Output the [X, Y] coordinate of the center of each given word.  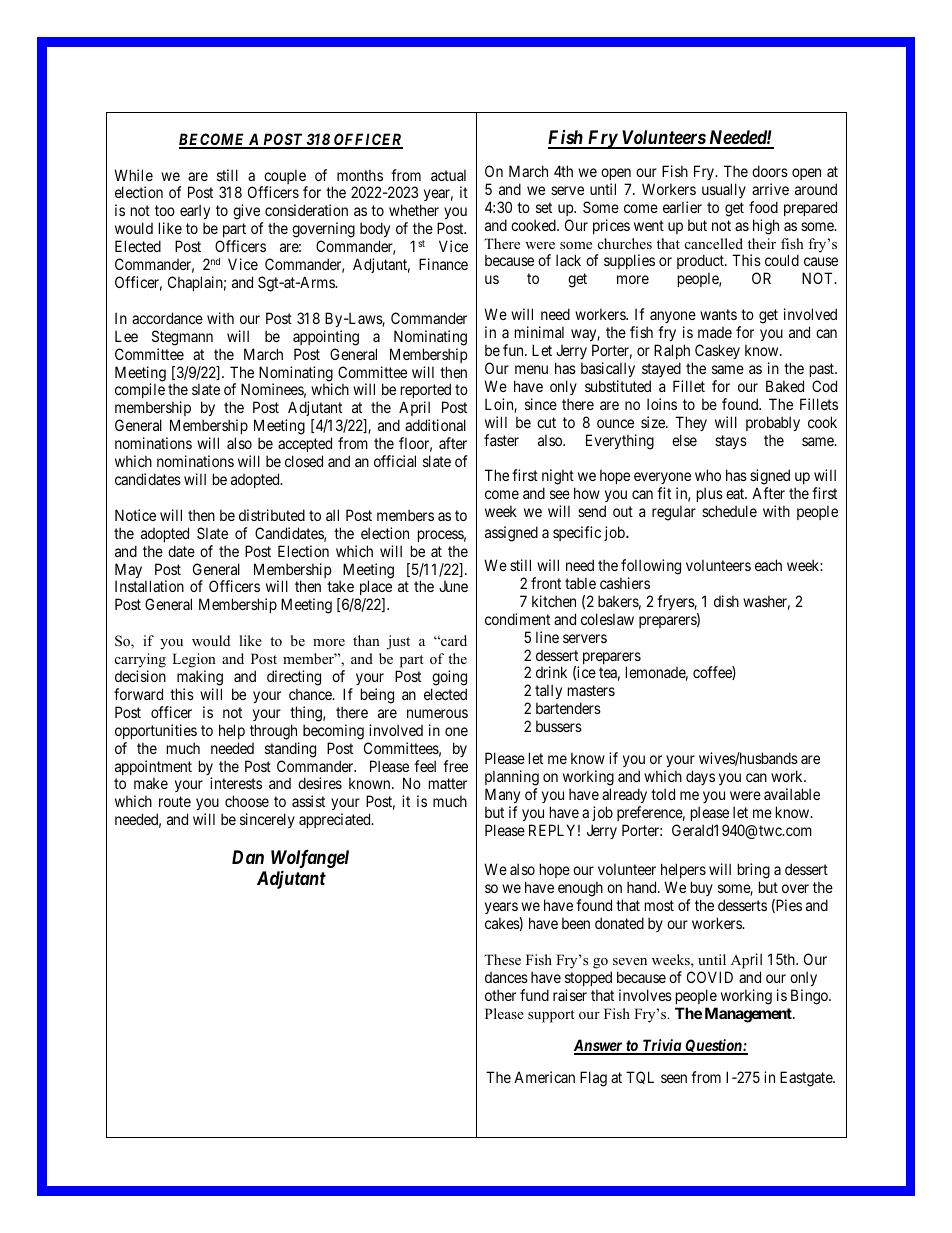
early [195, 213]
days [700, 777]
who [708, 475]
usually [724, 190]
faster [501, 440]
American [544, 1077]
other [500, 995]
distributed [272, 515]
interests [236, 783]
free [455, 766]
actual [448, 175]
